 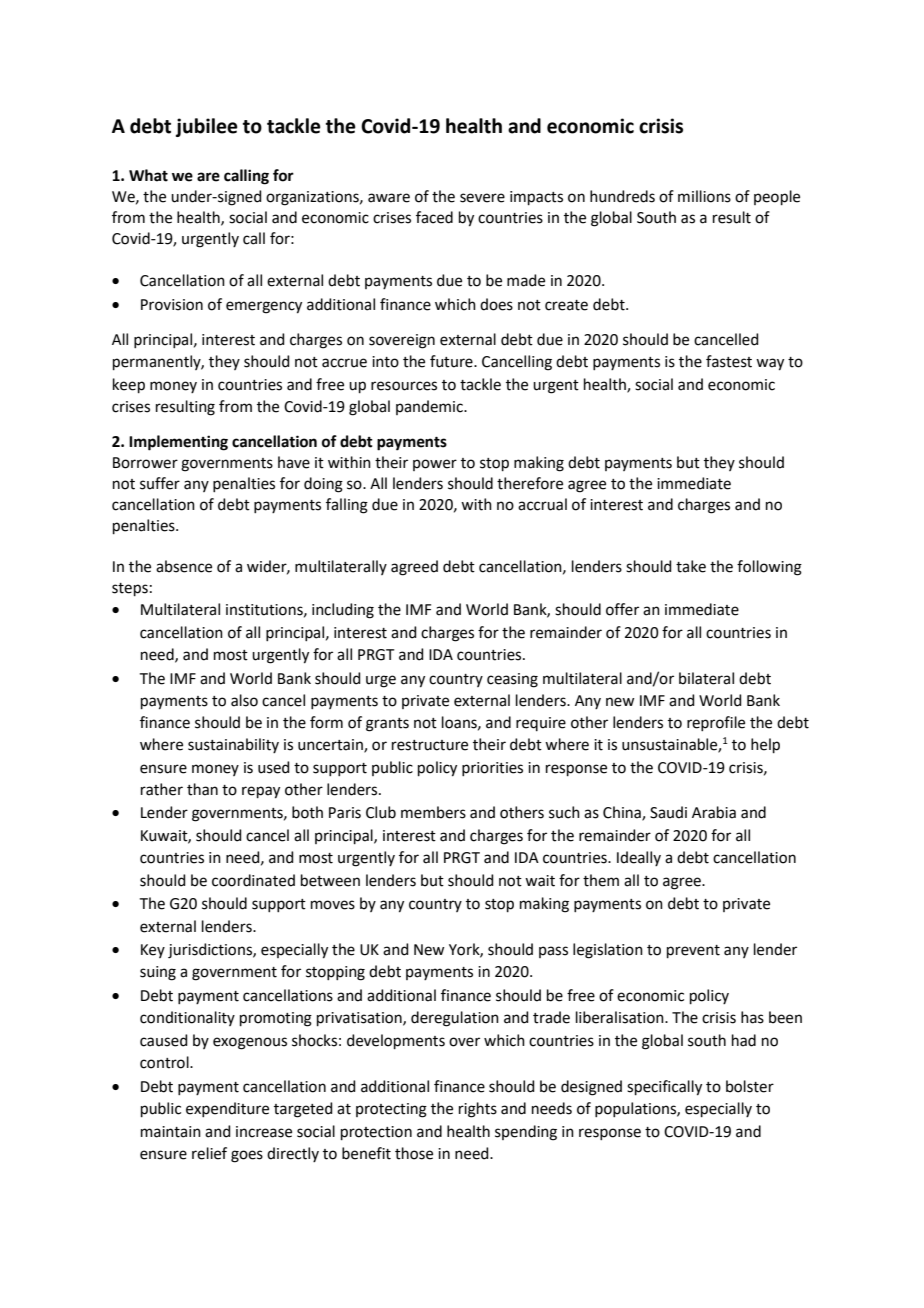 What do you see at coordinates (178, 443) in the screenshot?
I see `Implementing` at bounding box center [178, 443].
